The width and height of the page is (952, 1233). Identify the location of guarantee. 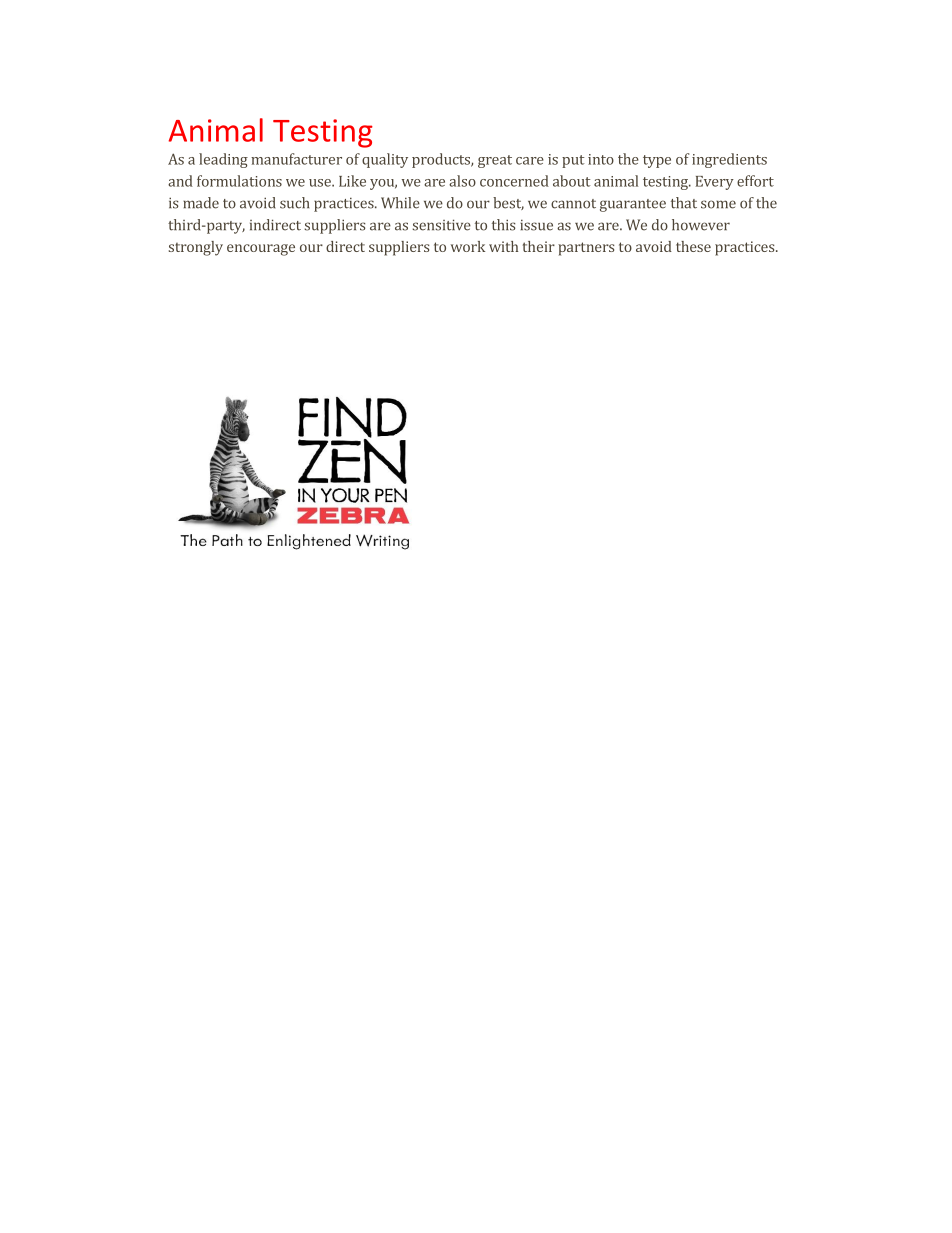
(633, 205).
